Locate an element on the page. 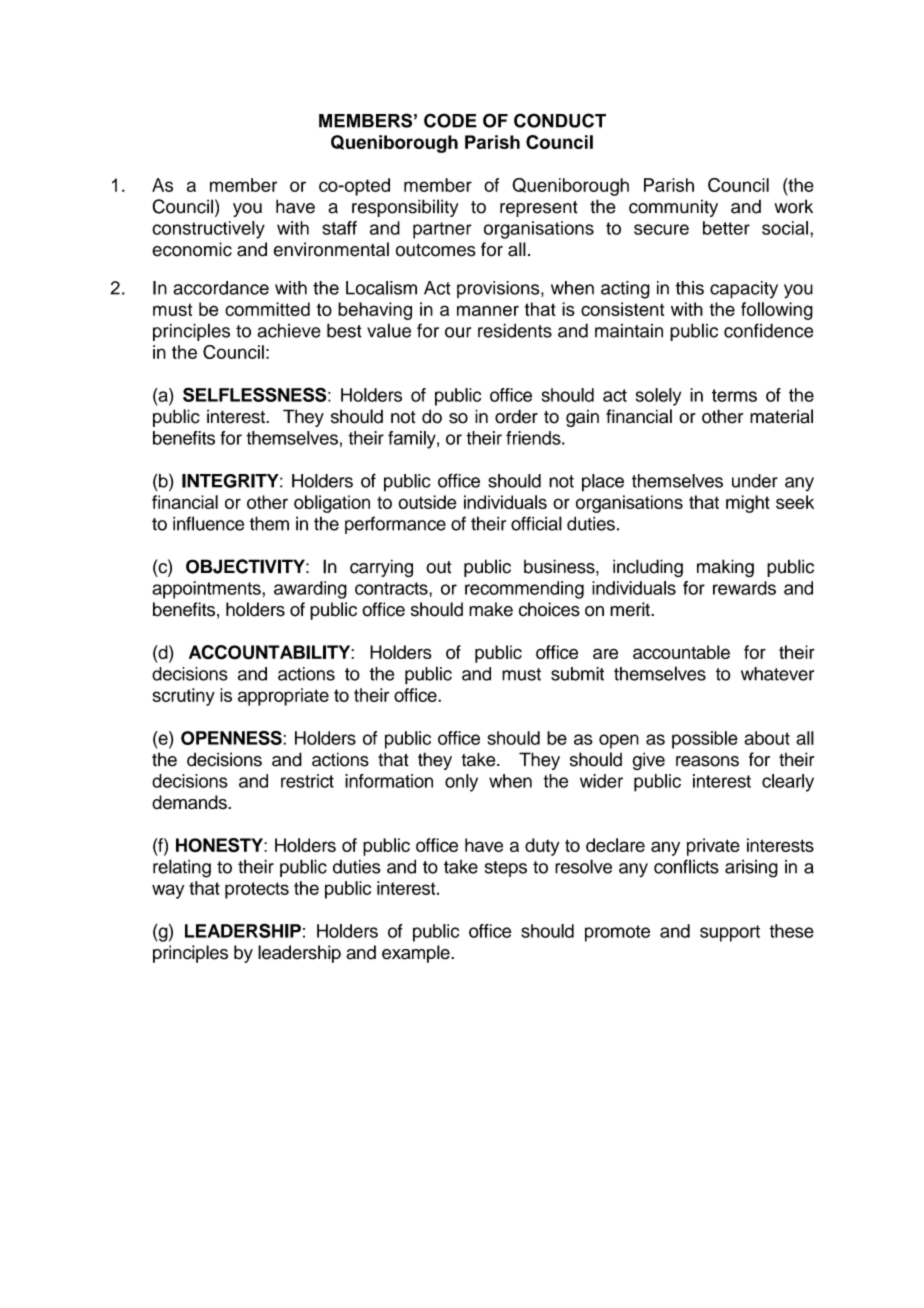  protects is located at coordinates (257, 890).
